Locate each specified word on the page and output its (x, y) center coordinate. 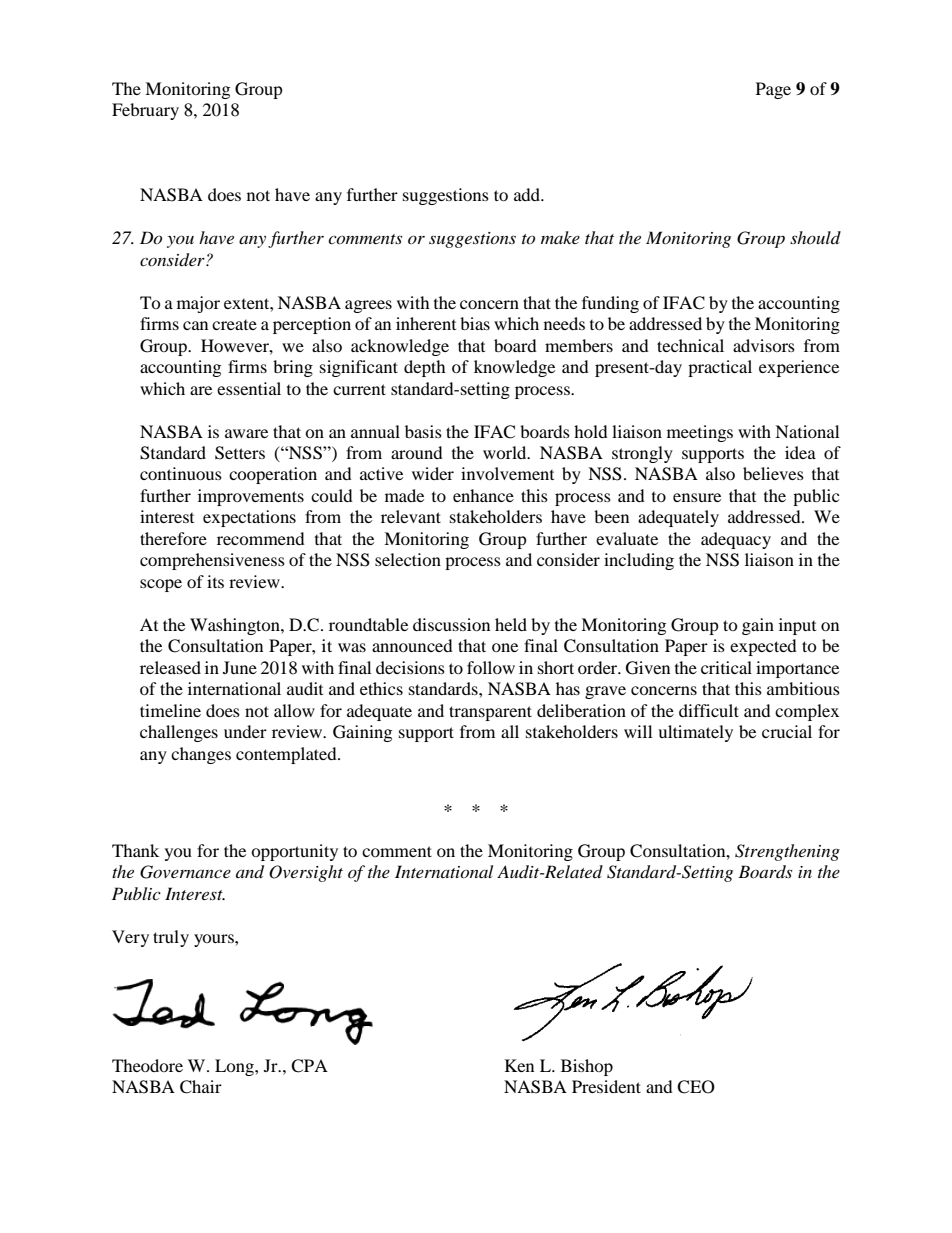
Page (773, 90)
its (215, 581)
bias (475, 323)
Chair (201, 1087)
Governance (185, 872)
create (234, 325)
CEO (696, 1087)
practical (720, 368)
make (560, 237)
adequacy (736, 540)
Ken (519, 1065)
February (145, 111)
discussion (451, 624)
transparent (490, 713)
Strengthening (787, 852)
